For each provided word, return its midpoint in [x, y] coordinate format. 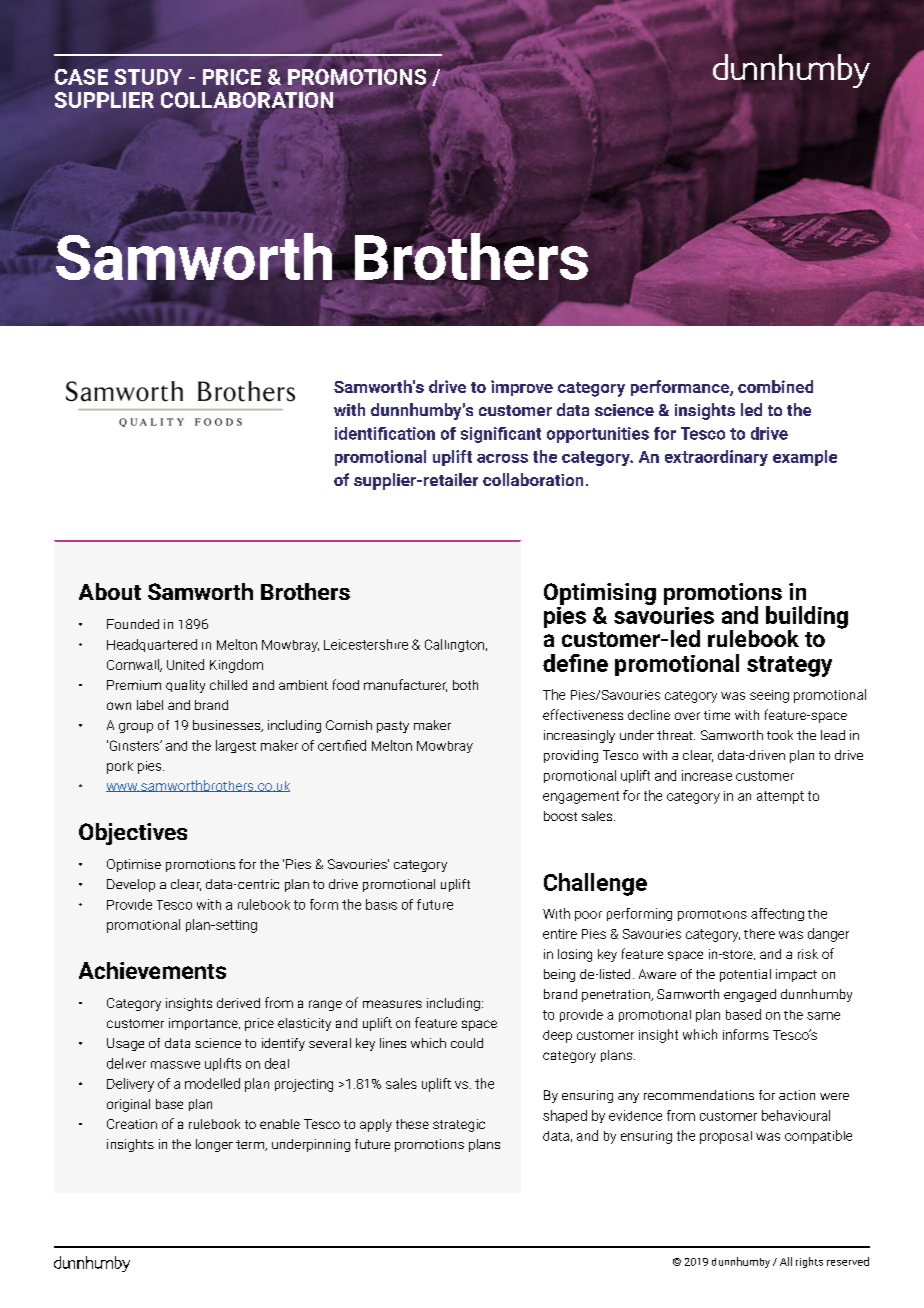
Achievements [152, 970]
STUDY [148, 77]
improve [522, 388]
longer [214, 1145]
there [759, 934]
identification [385, 433]
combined [775, 386]
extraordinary [716, 458]
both [465, 685]
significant [501, 435]
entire [560, 934]
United [185, 664]
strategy [789, 666]
